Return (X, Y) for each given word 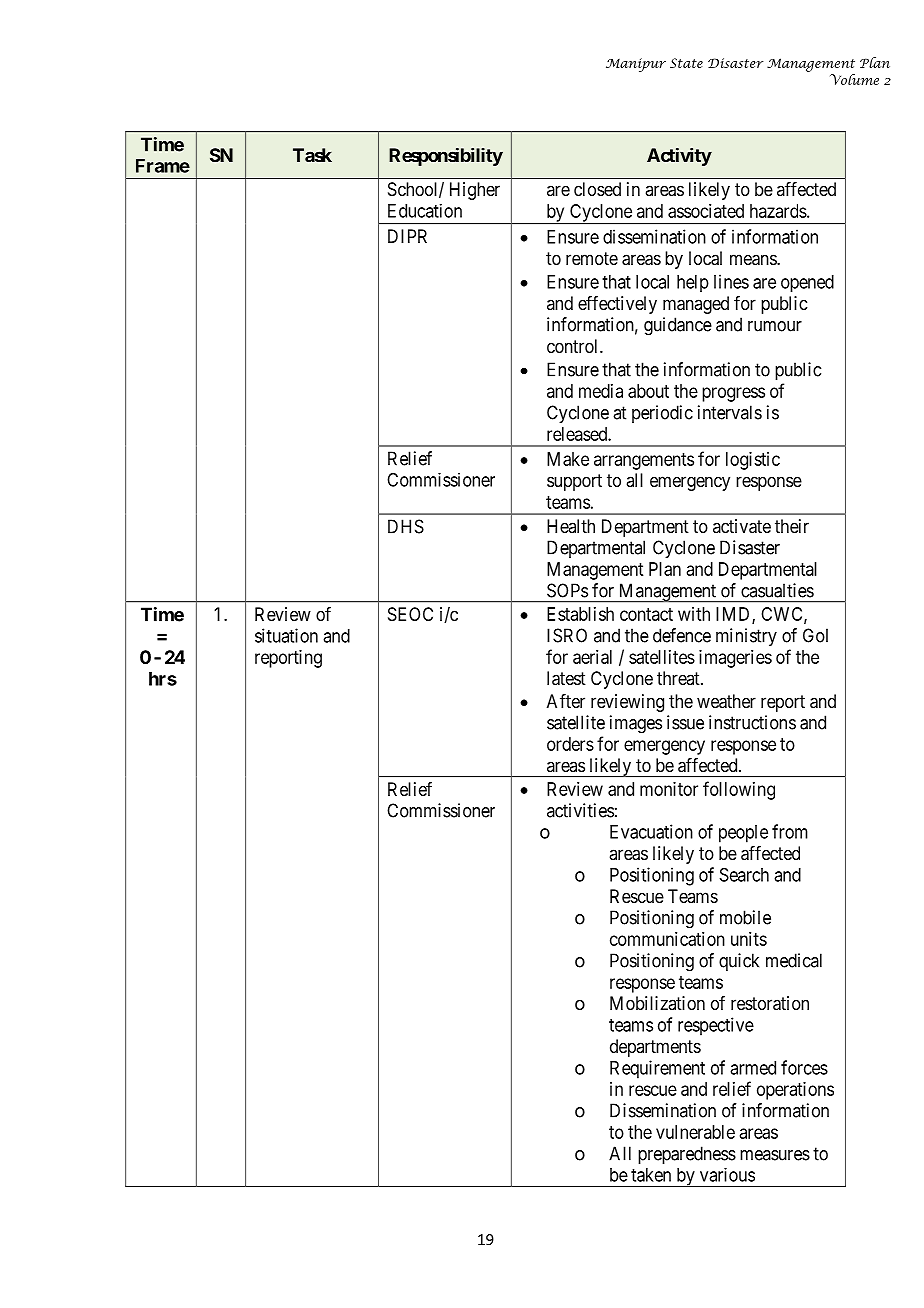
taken (651, 1175)
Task (312, 155)
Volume (854, 79)
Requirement (657, 1069)
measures (775, 1155)
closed (597, 189)
